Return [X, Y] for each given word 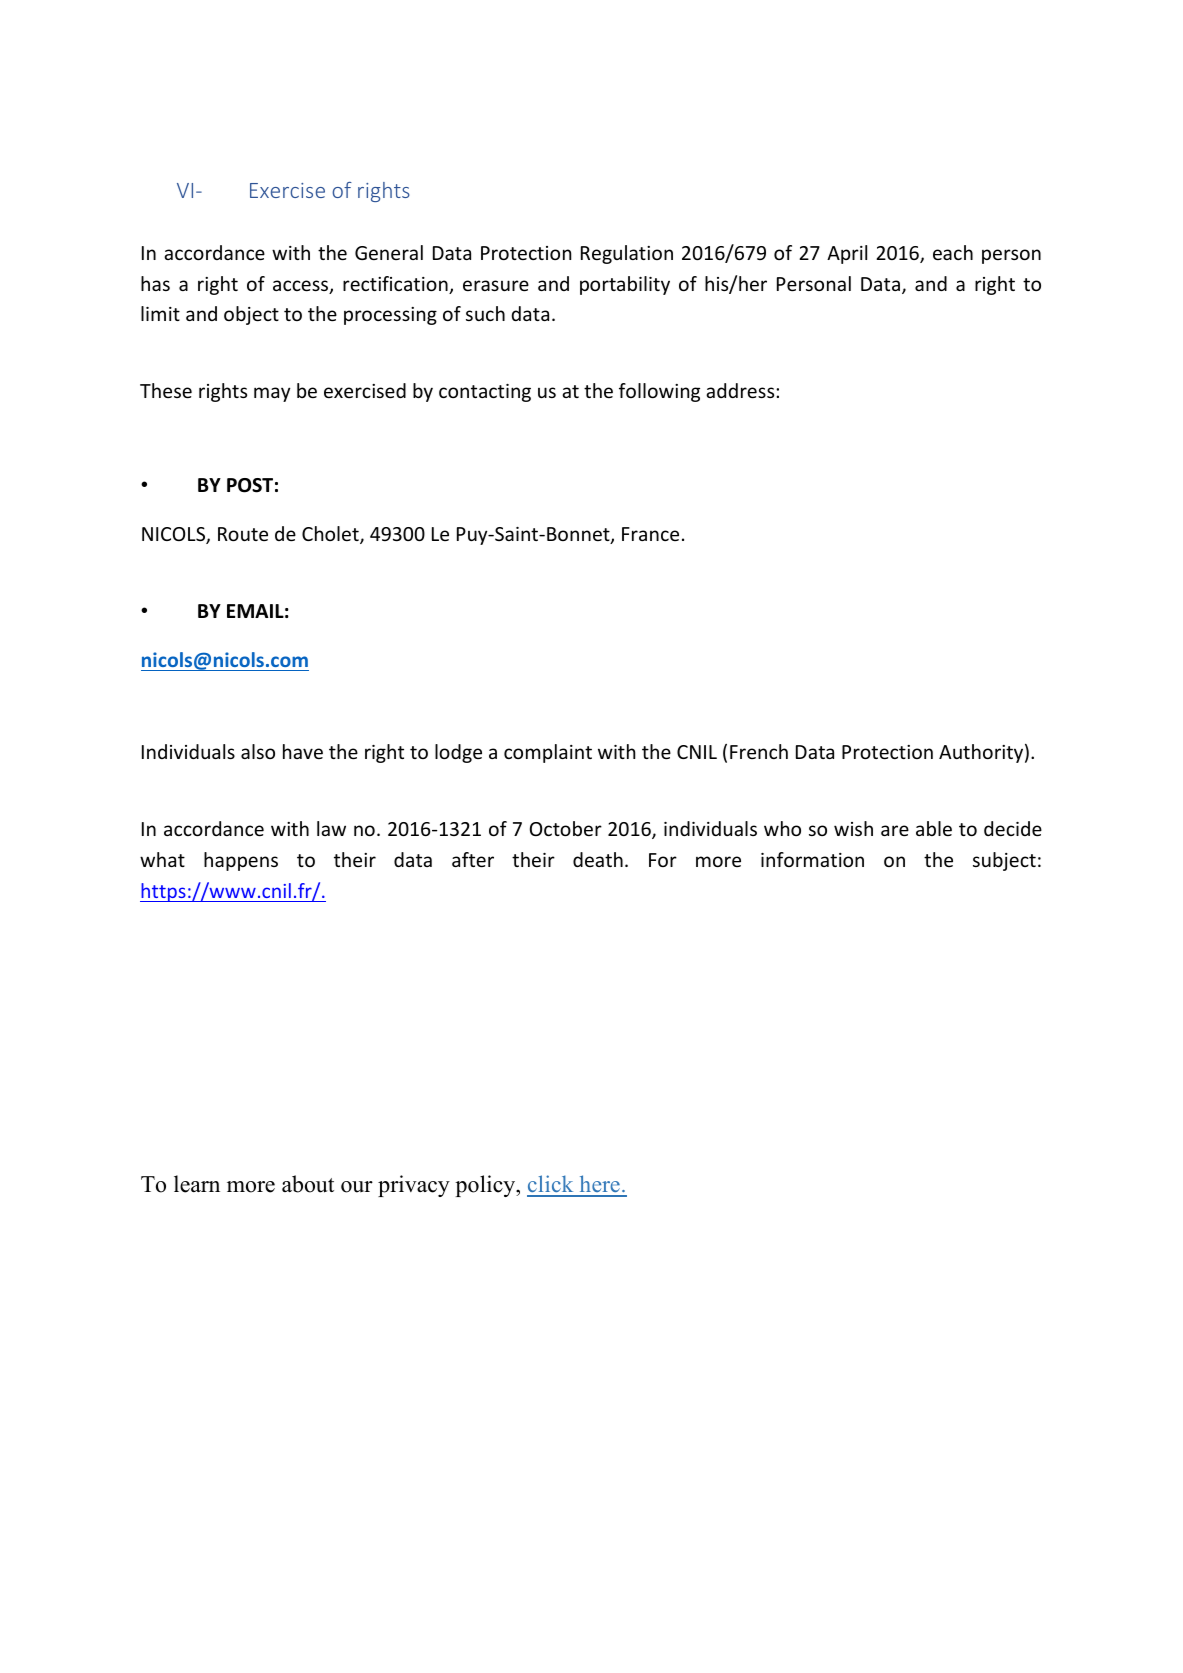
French [759, 751]
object [251, 315]
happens [241, 861]
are [895, 830]
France [650, 534]
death [598, 859]
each [953, 252]
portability [625, 285]
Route [243, 534]
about [308, 1184]
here [599, 1185]
